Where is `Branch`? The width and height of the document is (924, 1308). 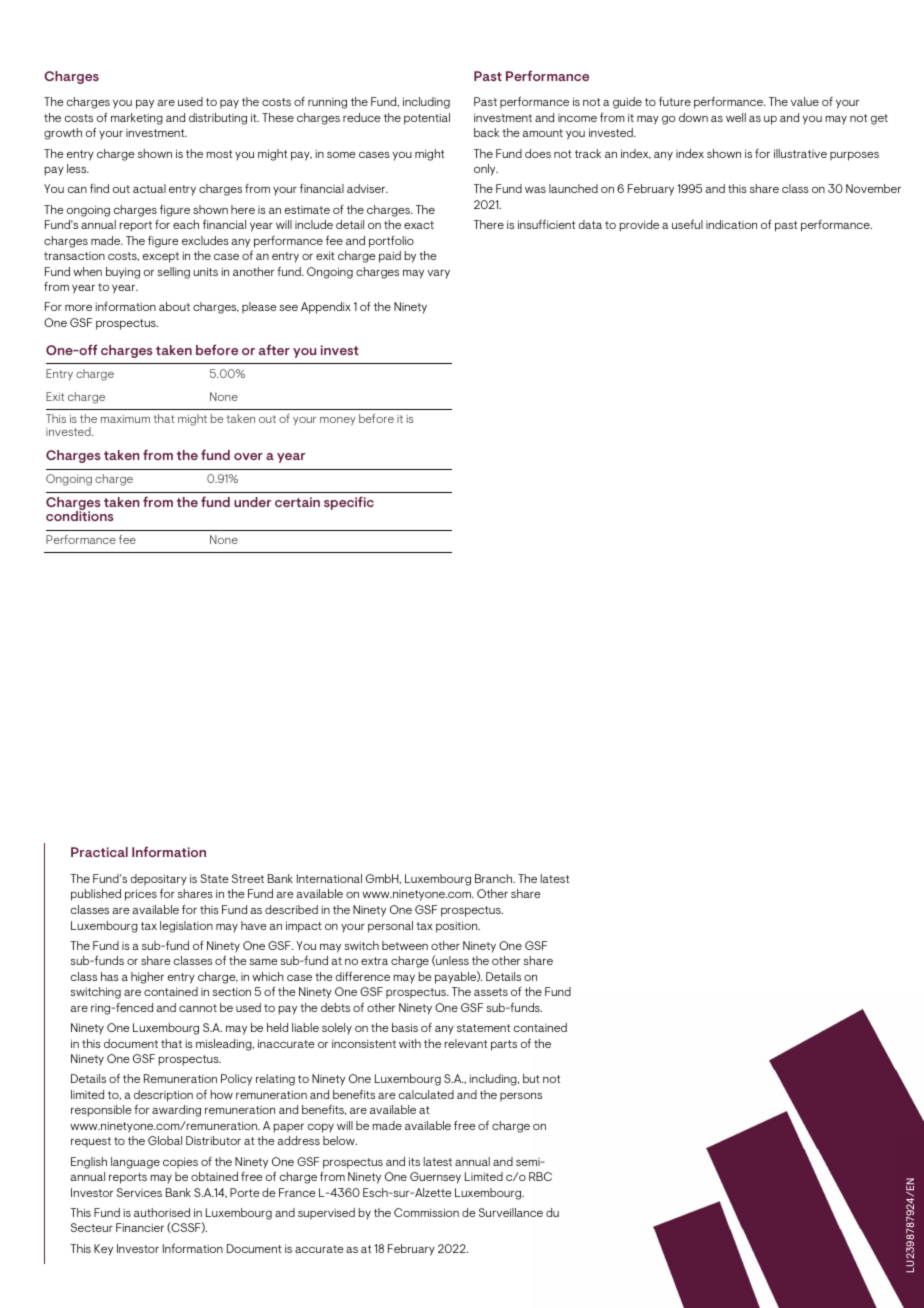
Branch is located at coordinates (495, 878).
